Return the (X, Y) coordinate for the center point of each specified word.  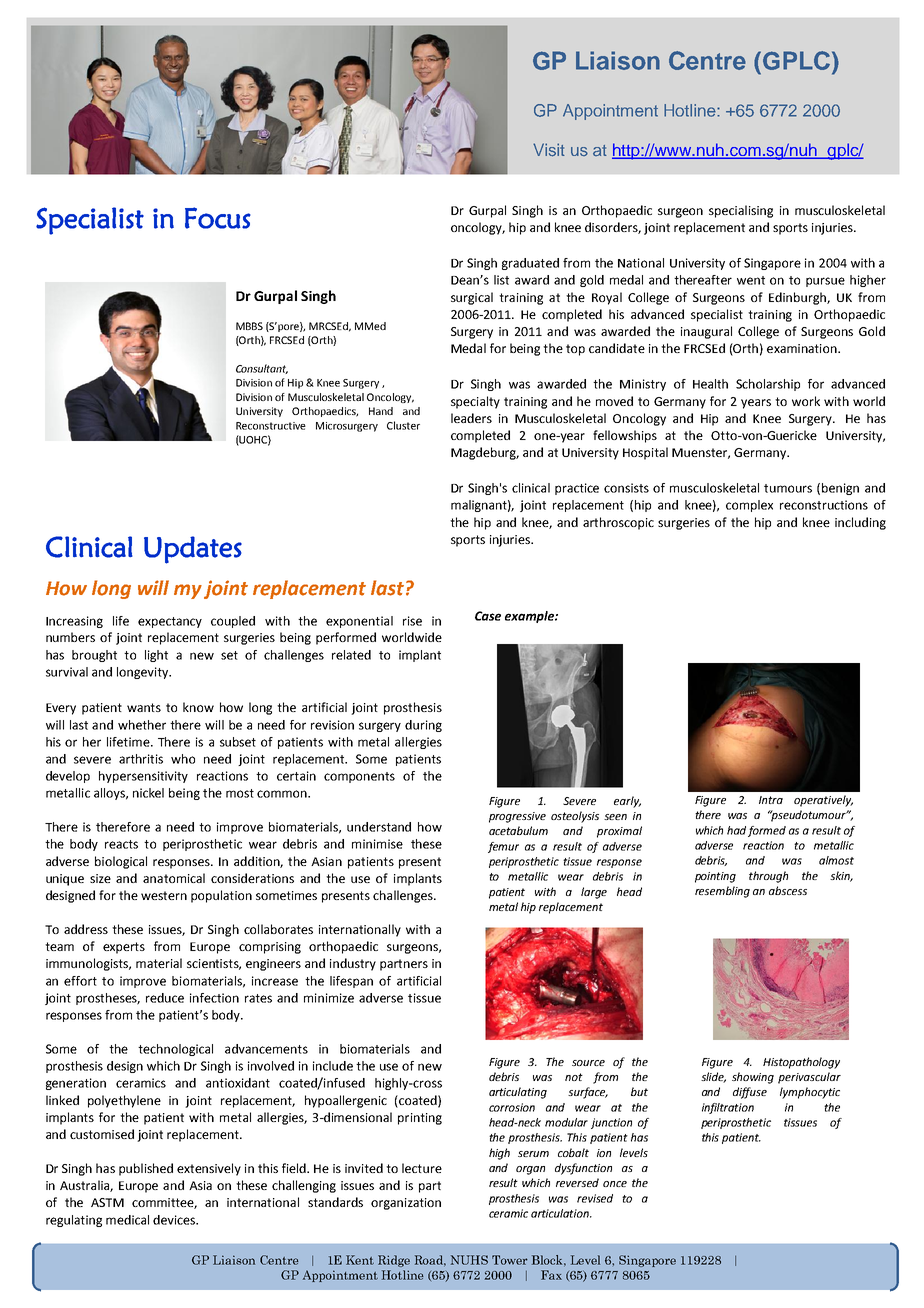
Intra (771, 800)
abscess (788, 890)
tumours (788, 488)
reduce (165, 998)
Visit (549, 150)
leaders (471, 418)
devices (175, 1220)
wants (144, 707)
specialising (741, 211)
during (423, 726)
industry (353, 964)
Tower (510, 1260)
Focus (218, 218)
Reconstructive (271, 426)
